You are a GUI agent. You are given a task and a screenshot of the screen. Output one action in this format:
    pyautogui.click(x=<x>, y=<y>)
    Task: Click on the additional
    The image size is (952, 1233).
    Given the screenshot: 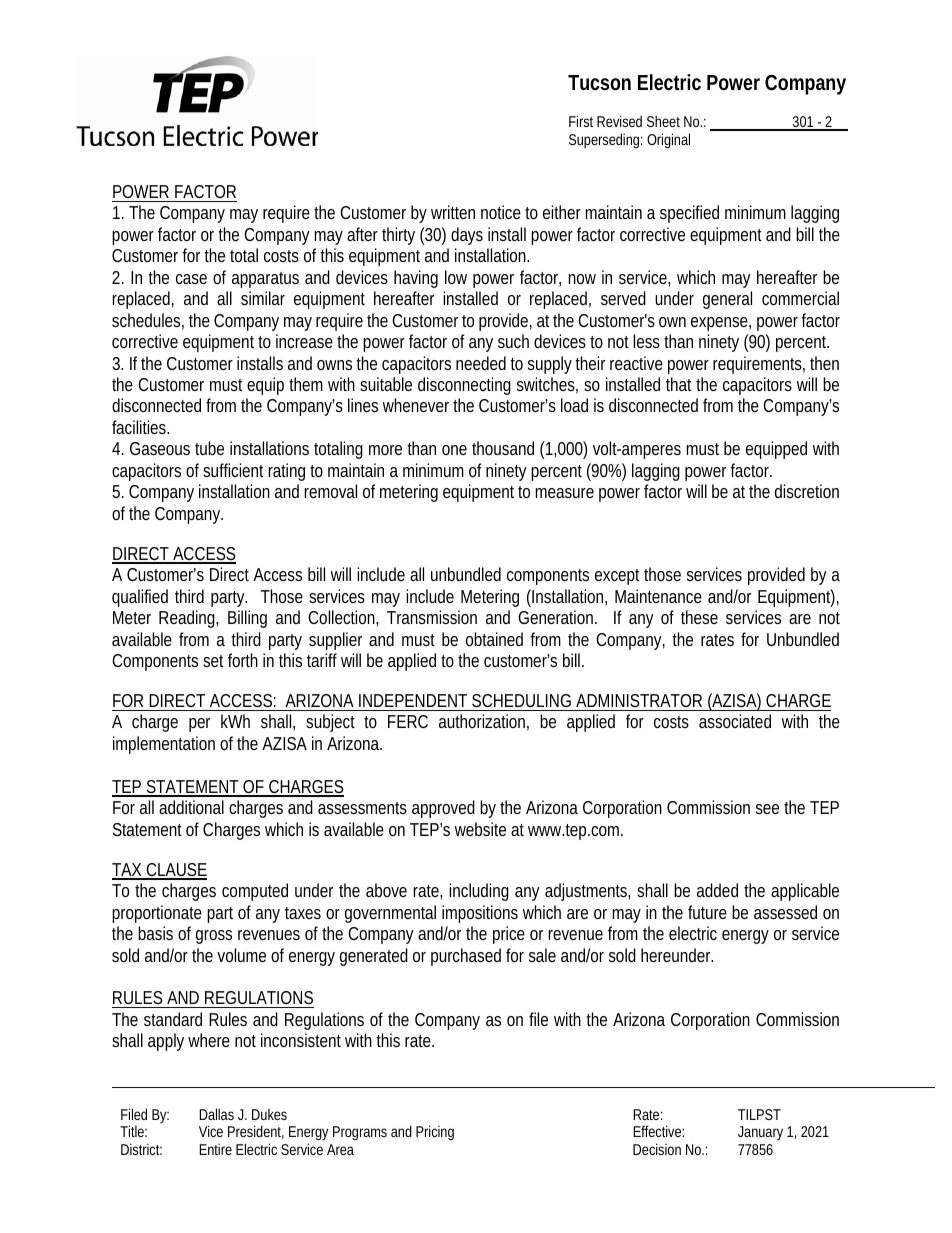 What is the action you would take?
    pyautogui.click(x=191, y=807)
